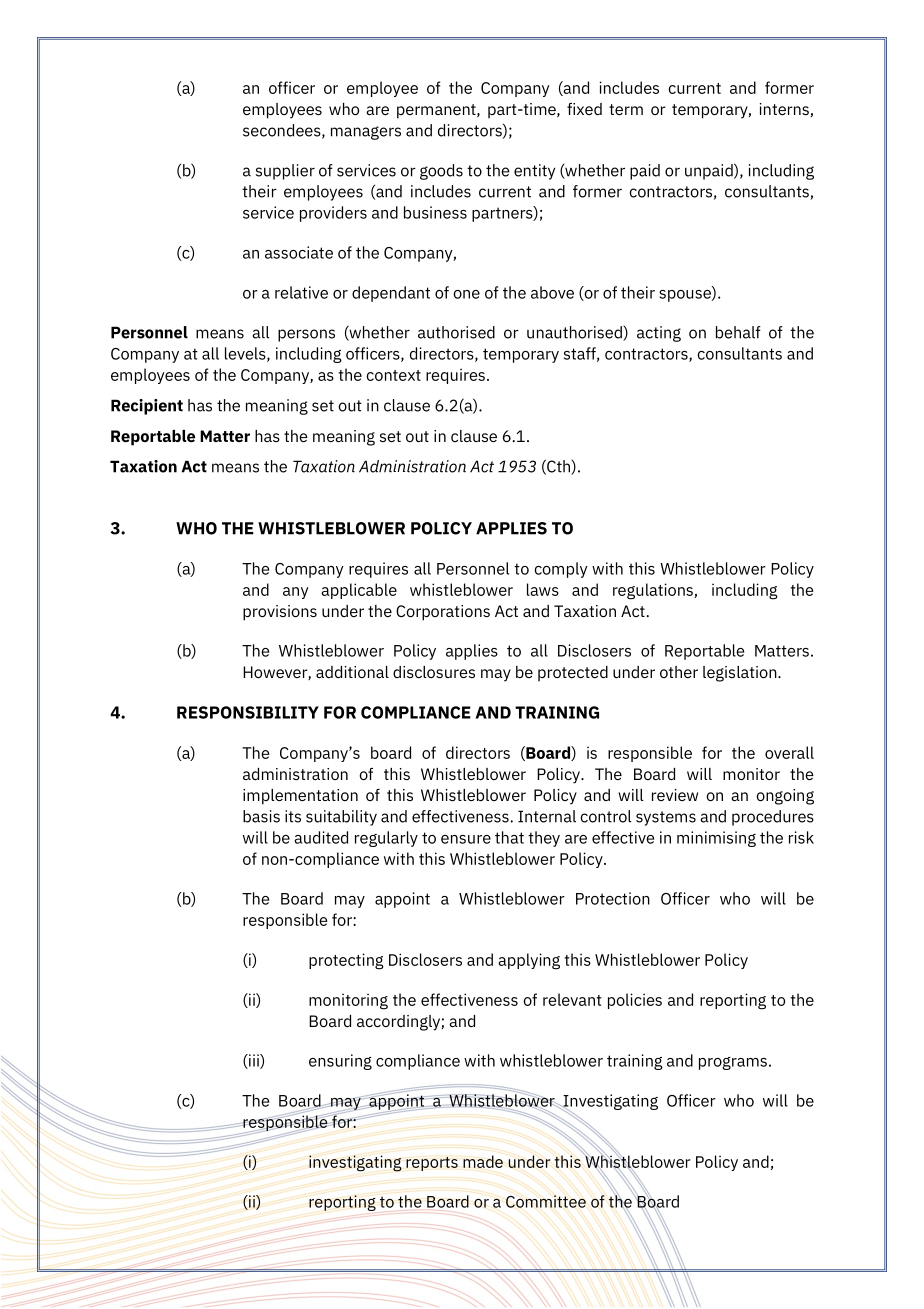 This screenshot has width=924, height=1309. Describe the element at coordinates (741, 674) in the screenshot. I see `legislation` at that location.
